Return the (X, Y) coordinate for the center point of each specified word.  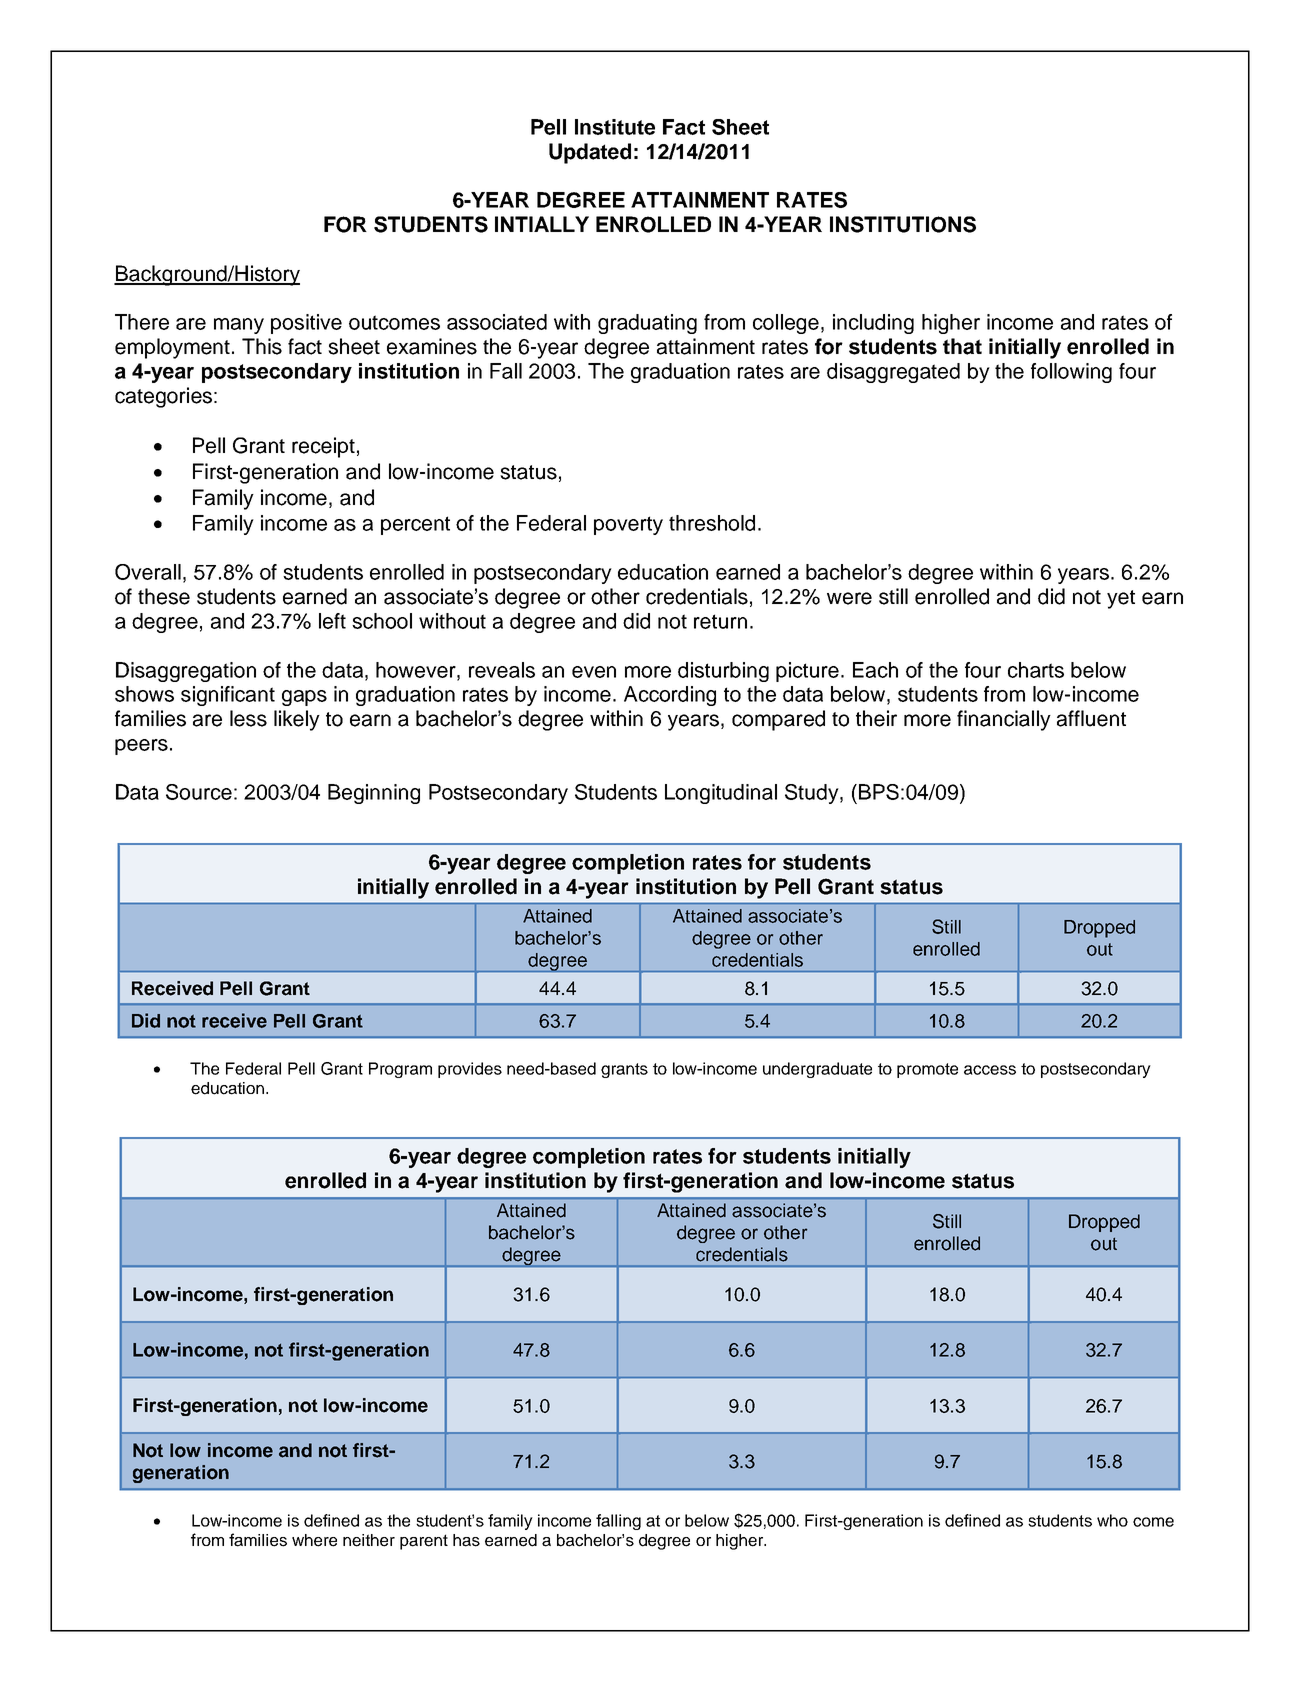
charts (1036, 670)
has (466, 1540)
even (594, 672)
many (239, 326)
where (314, 1540)
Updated (590, 153)
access (990, 1070)
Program (400, 1070)
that (962, 346)
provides (470, 1070)
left (332, 621)
